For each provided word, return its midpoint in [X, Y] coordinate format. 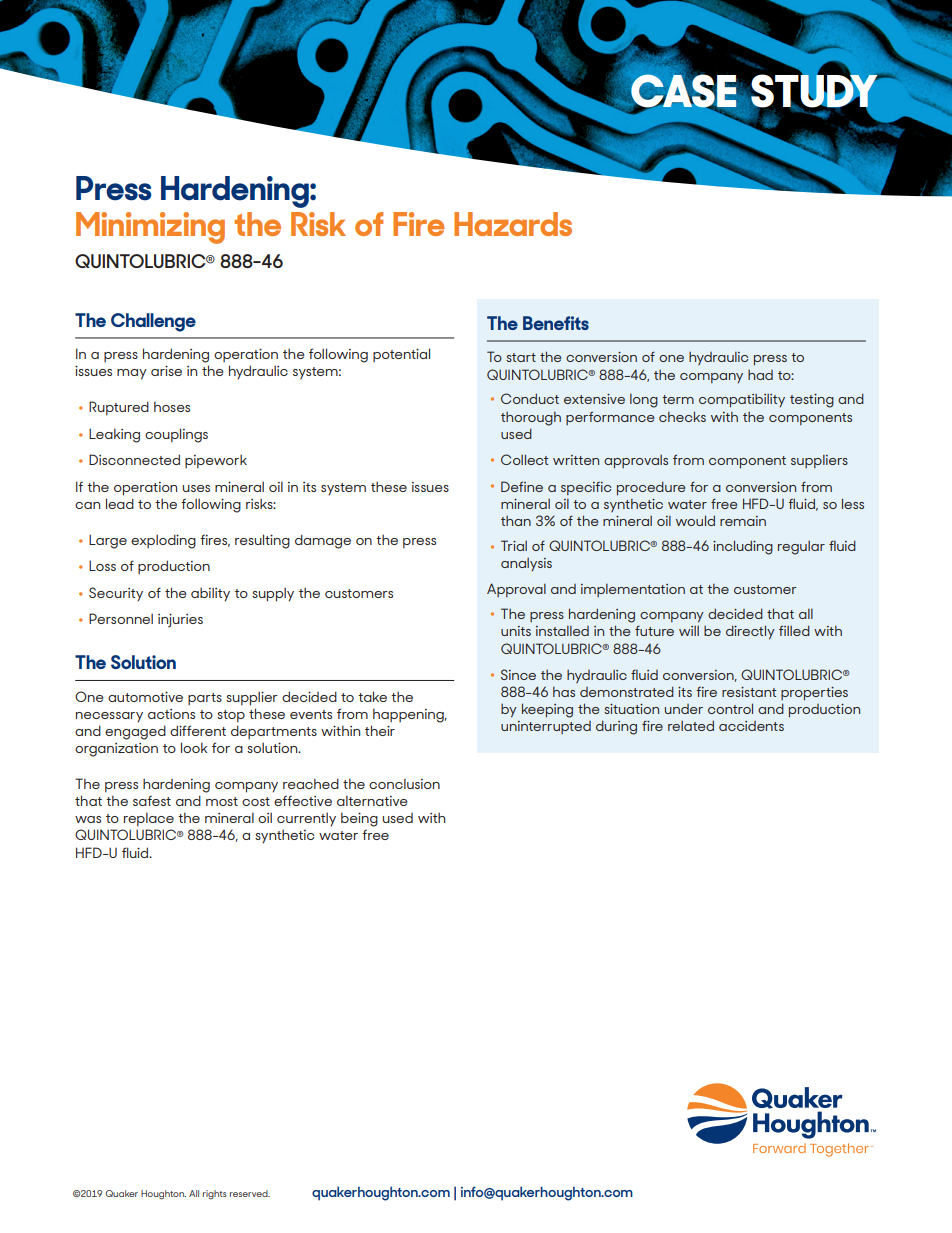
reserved [250, 1193]
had [760, 375]
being [359, 819]
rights [215, 1195]
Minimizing [150, 228]
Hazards [513, 224]
